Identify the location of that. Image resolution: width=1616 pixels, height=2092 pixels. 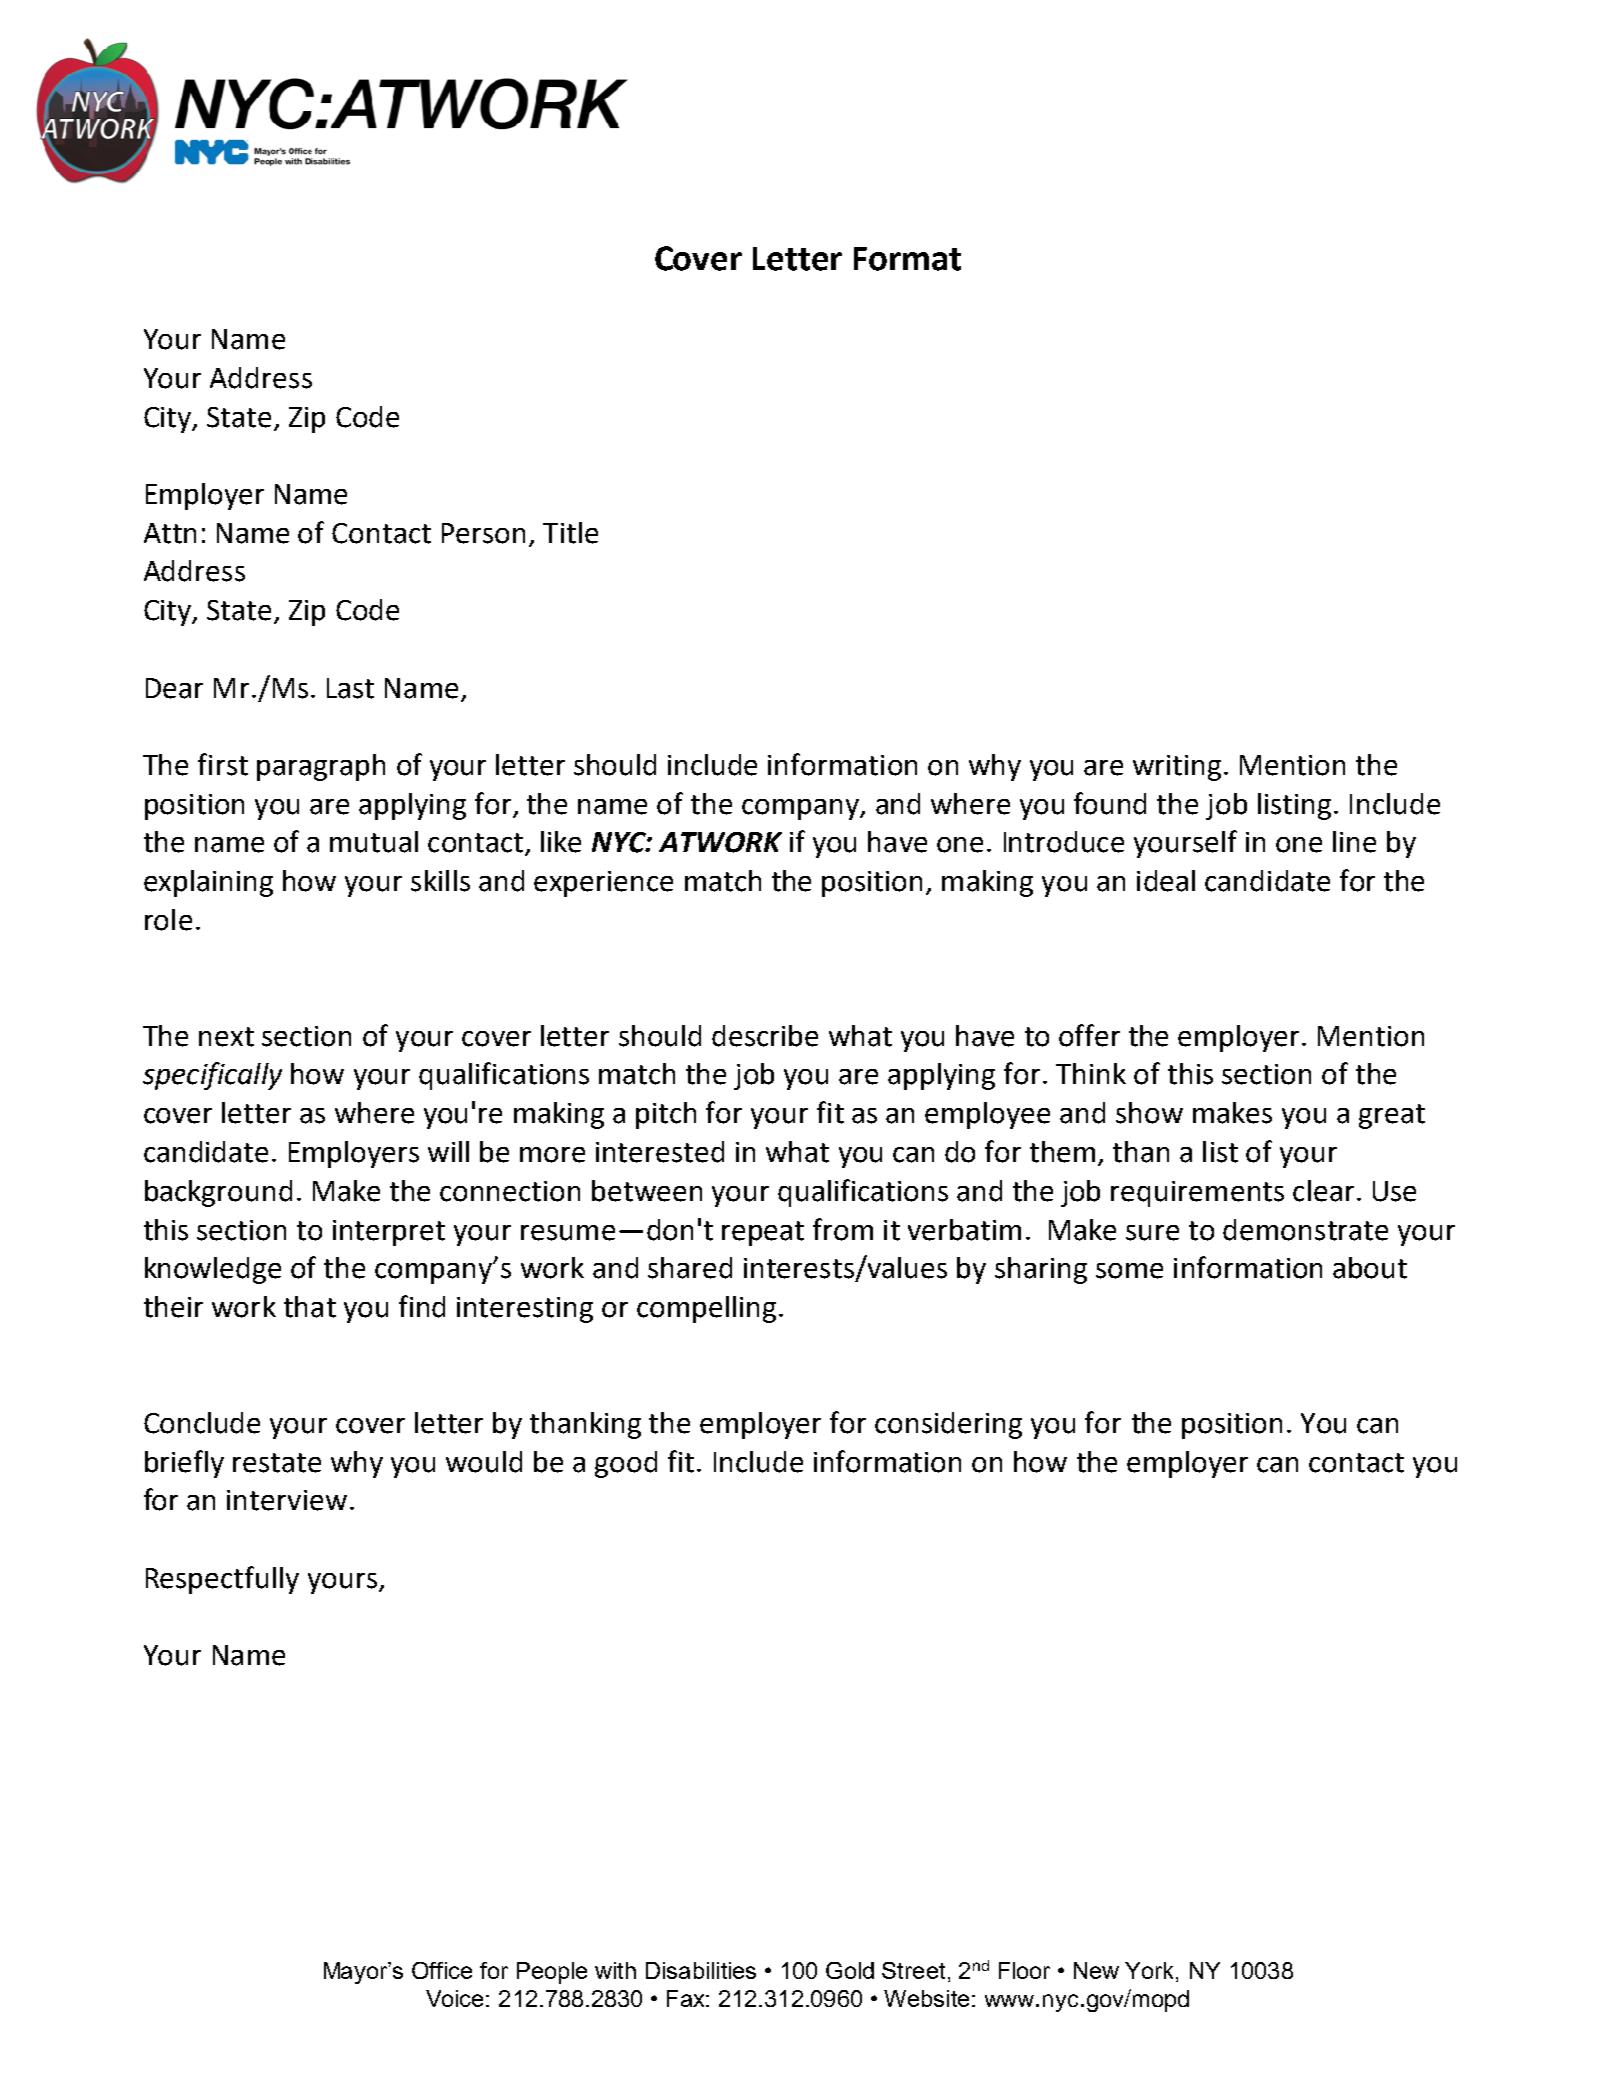
(310, 1307).
